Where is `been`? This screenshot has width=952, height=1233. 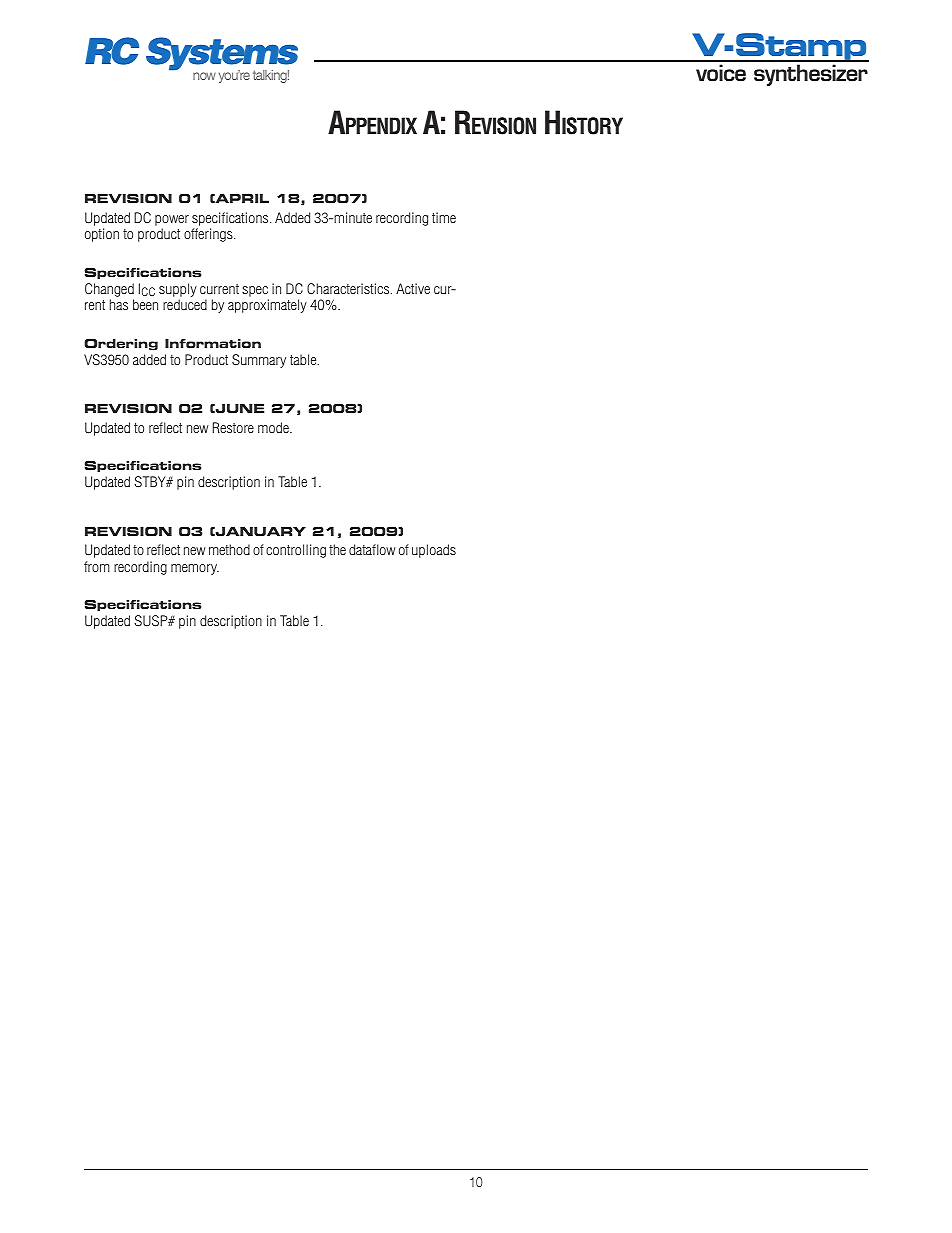 been is located at coordinates (145, 304).
